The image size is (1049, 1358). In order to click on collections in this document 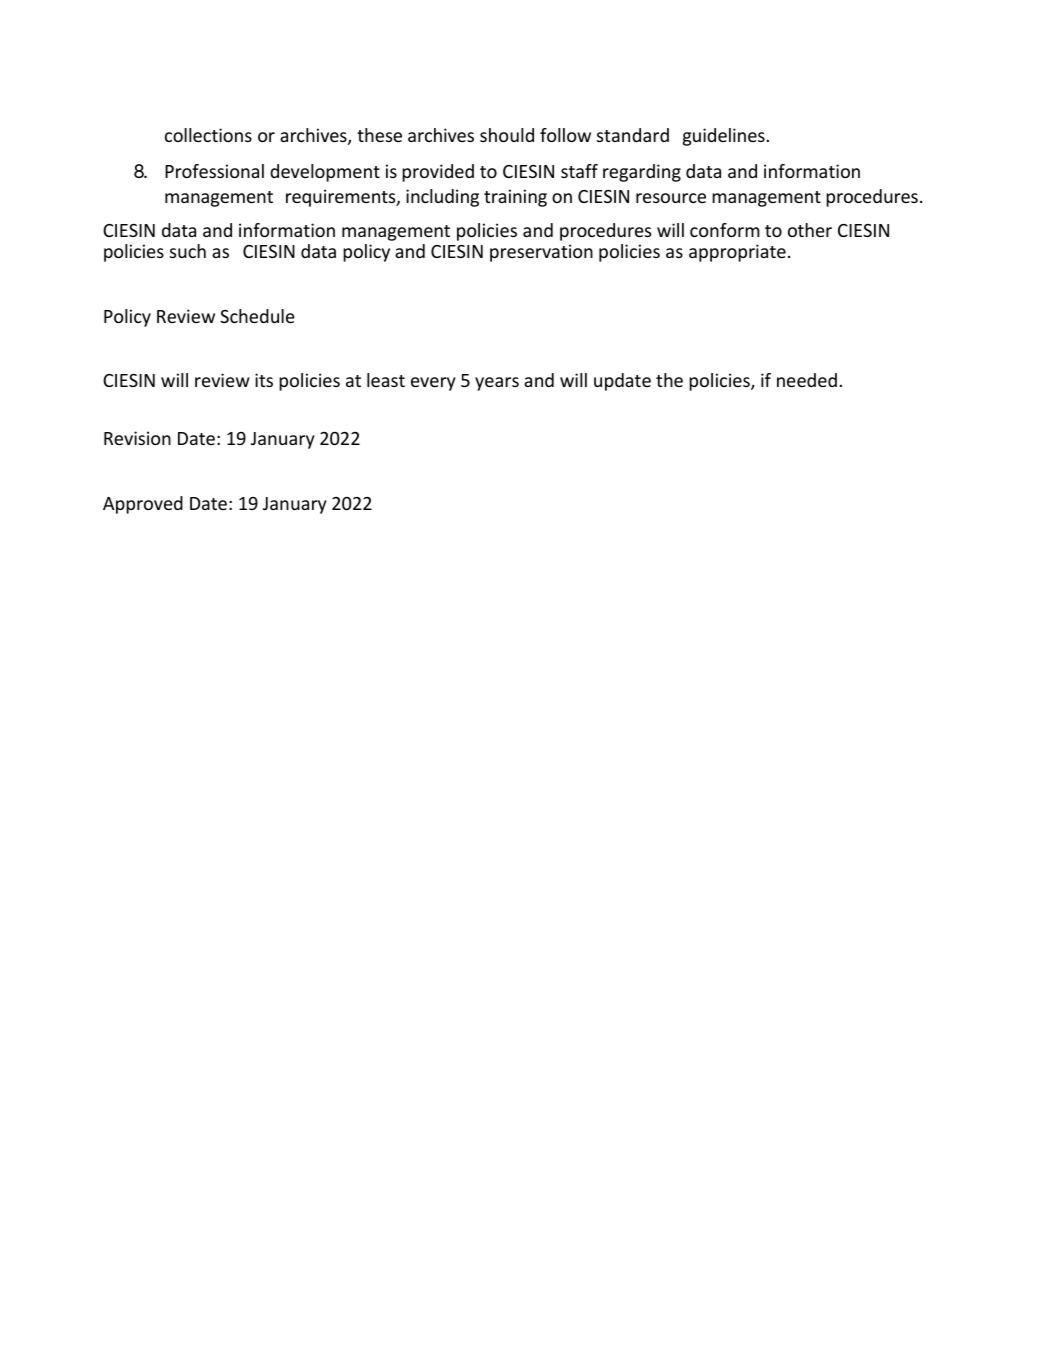, I will do `click(208, 135)`.
